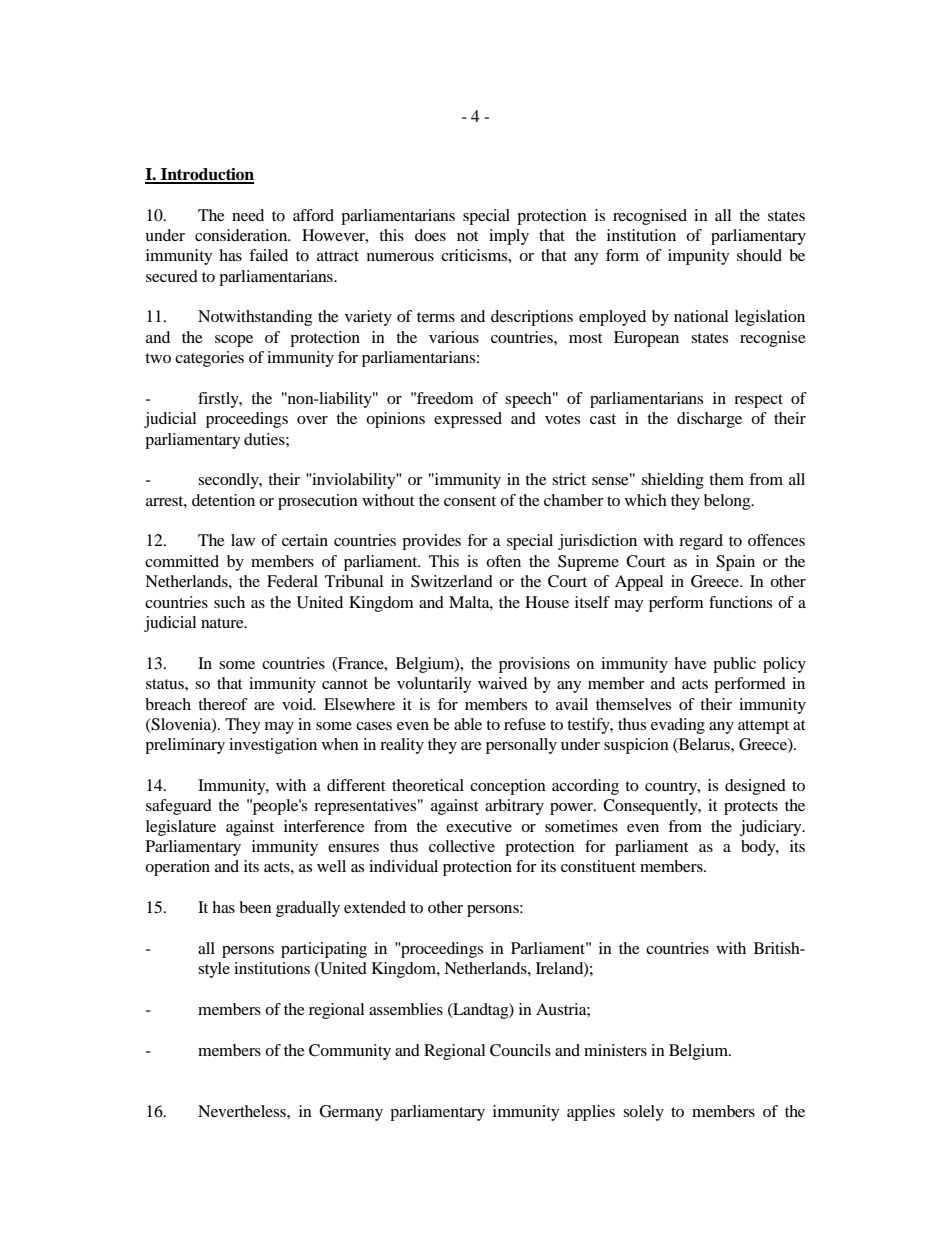 The image size is (952, 1233). Describe the element at coordinates (643, 1113) in the screenshot. I see `solely` at that location.
